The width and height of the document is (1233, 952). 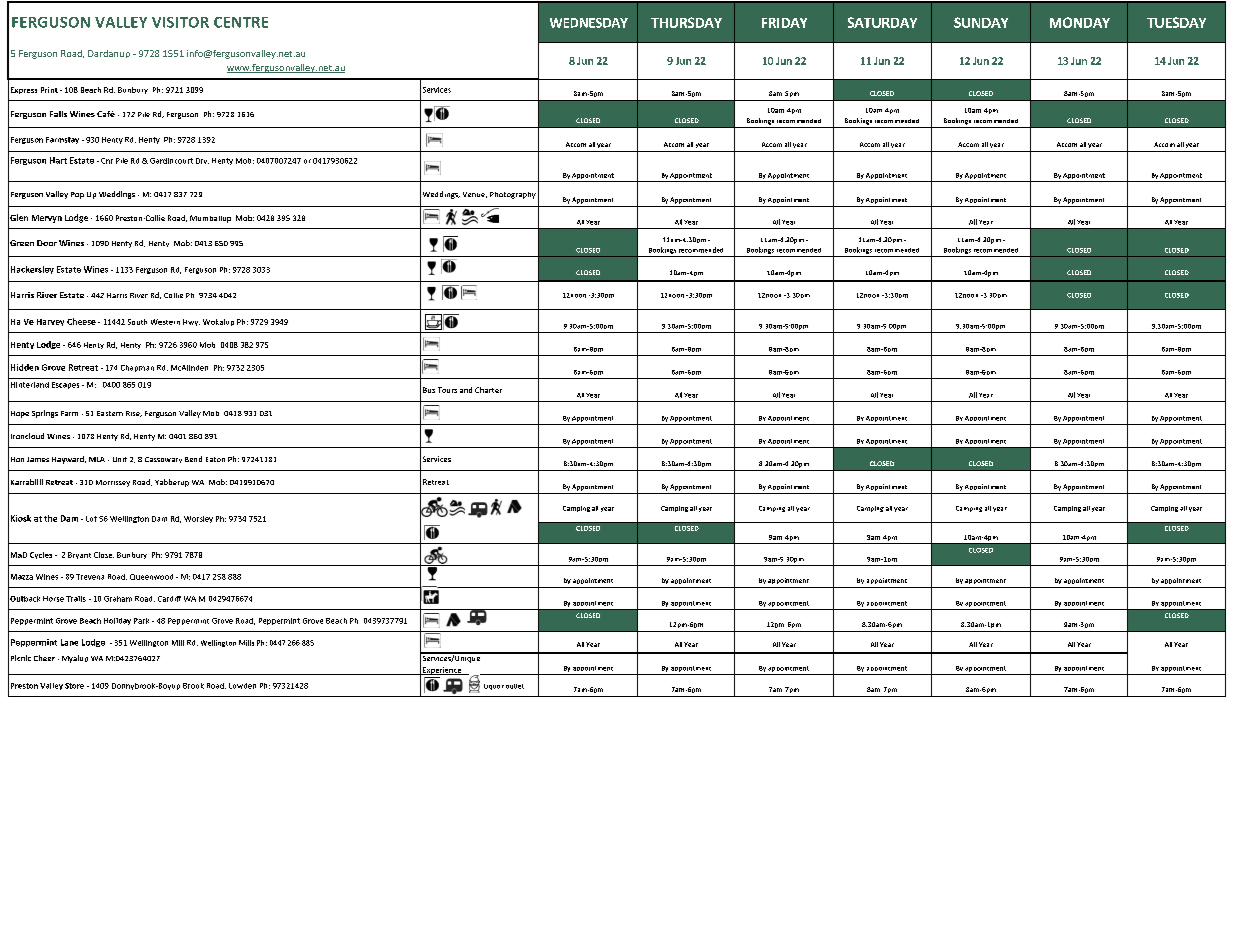 I want to click on MONDAY, so click(x=1080, y=22).
